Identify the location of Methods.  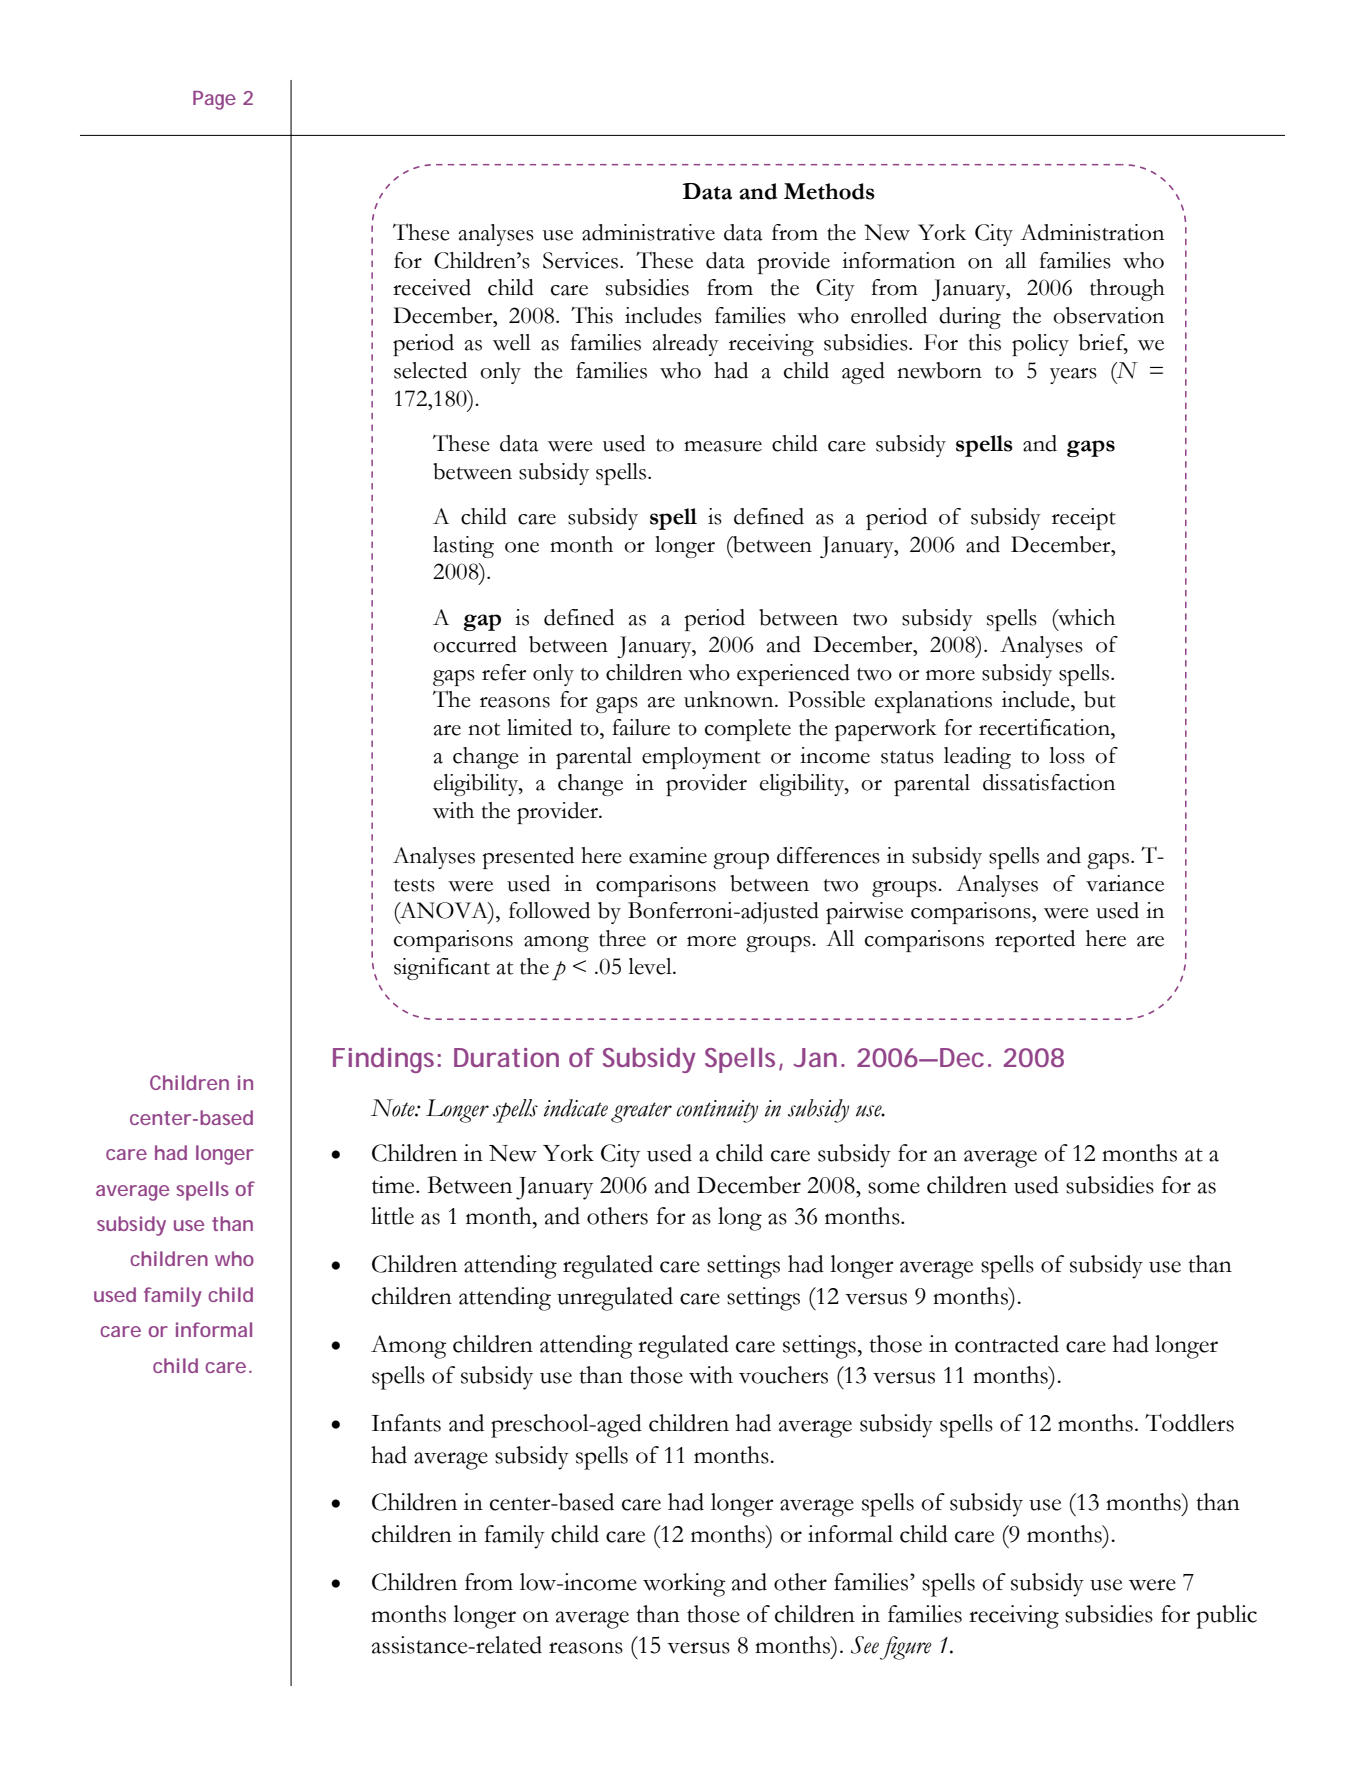
(829, 191).
